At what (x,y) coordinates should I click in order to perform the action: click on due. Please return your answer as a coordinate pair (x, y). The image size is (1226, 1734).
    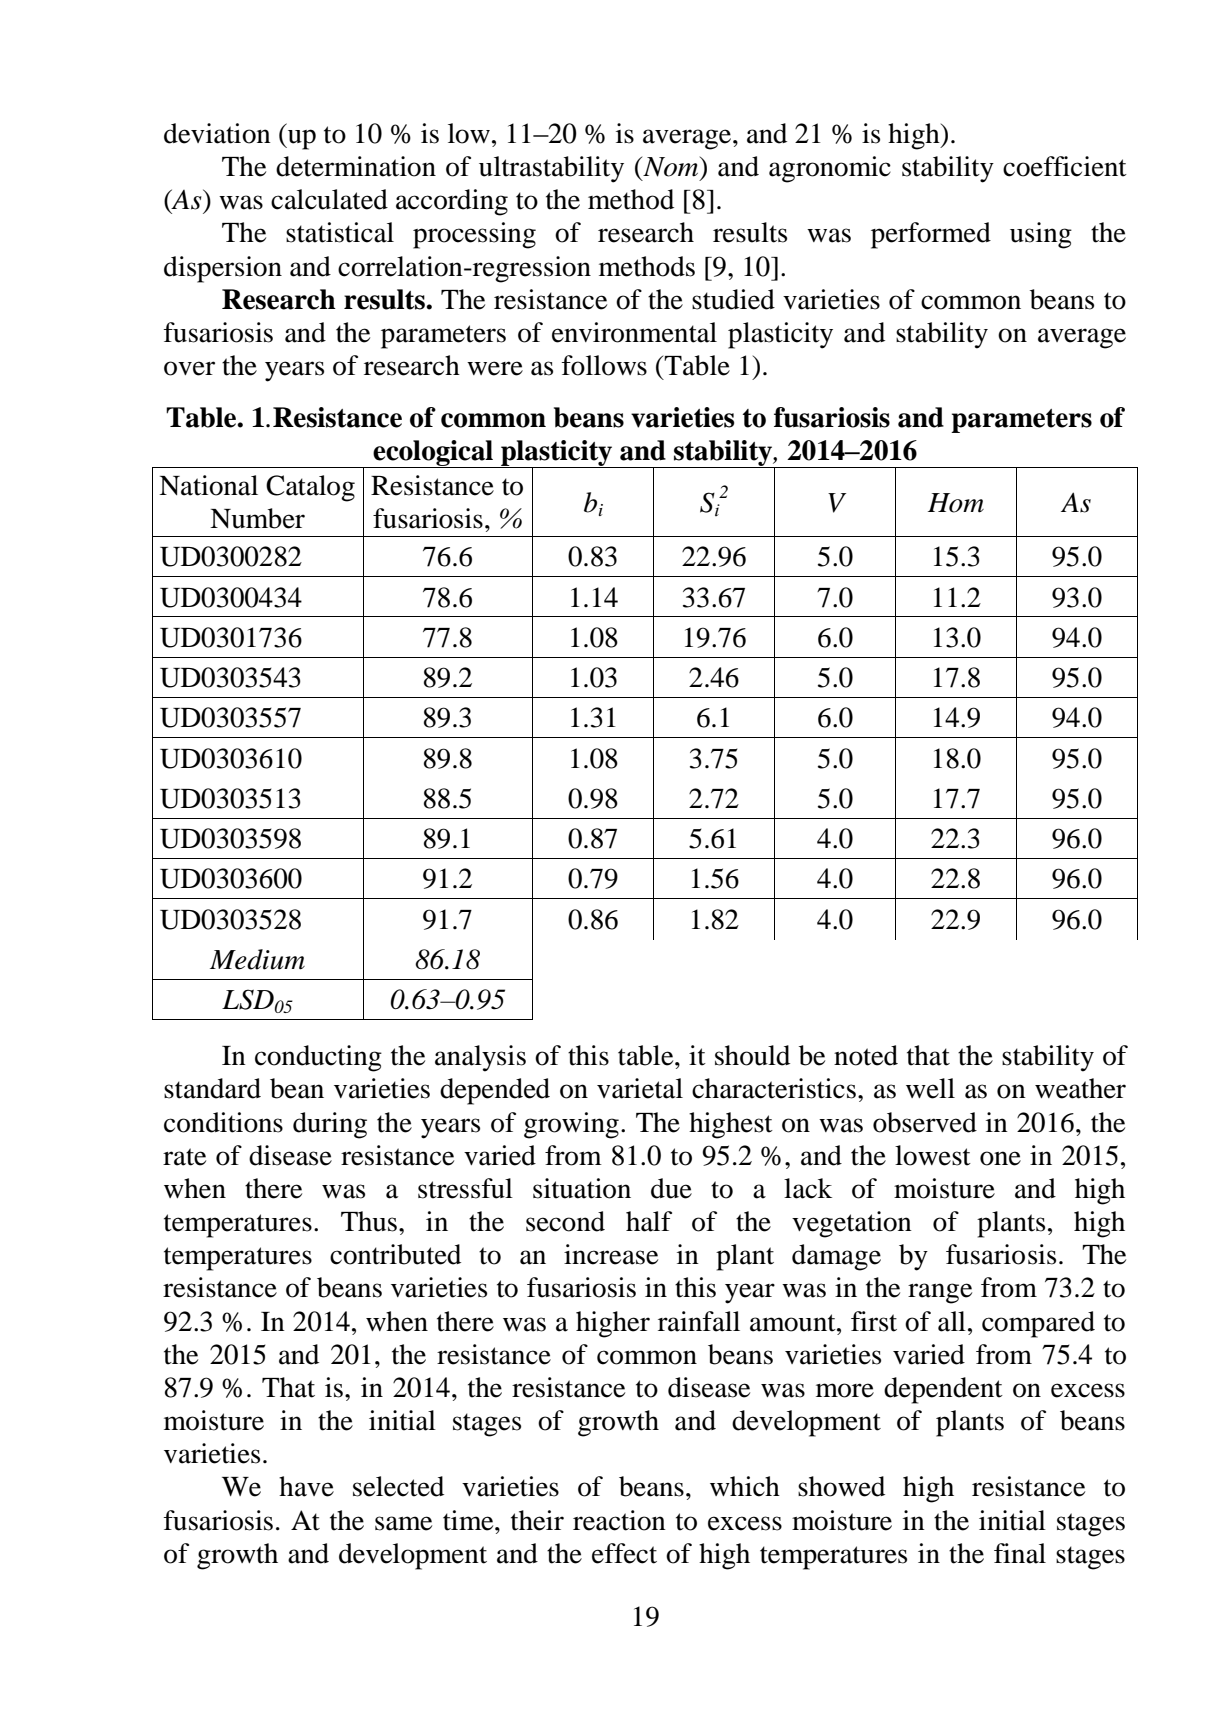
    Looking at the image, I should click on (671, 1188).
